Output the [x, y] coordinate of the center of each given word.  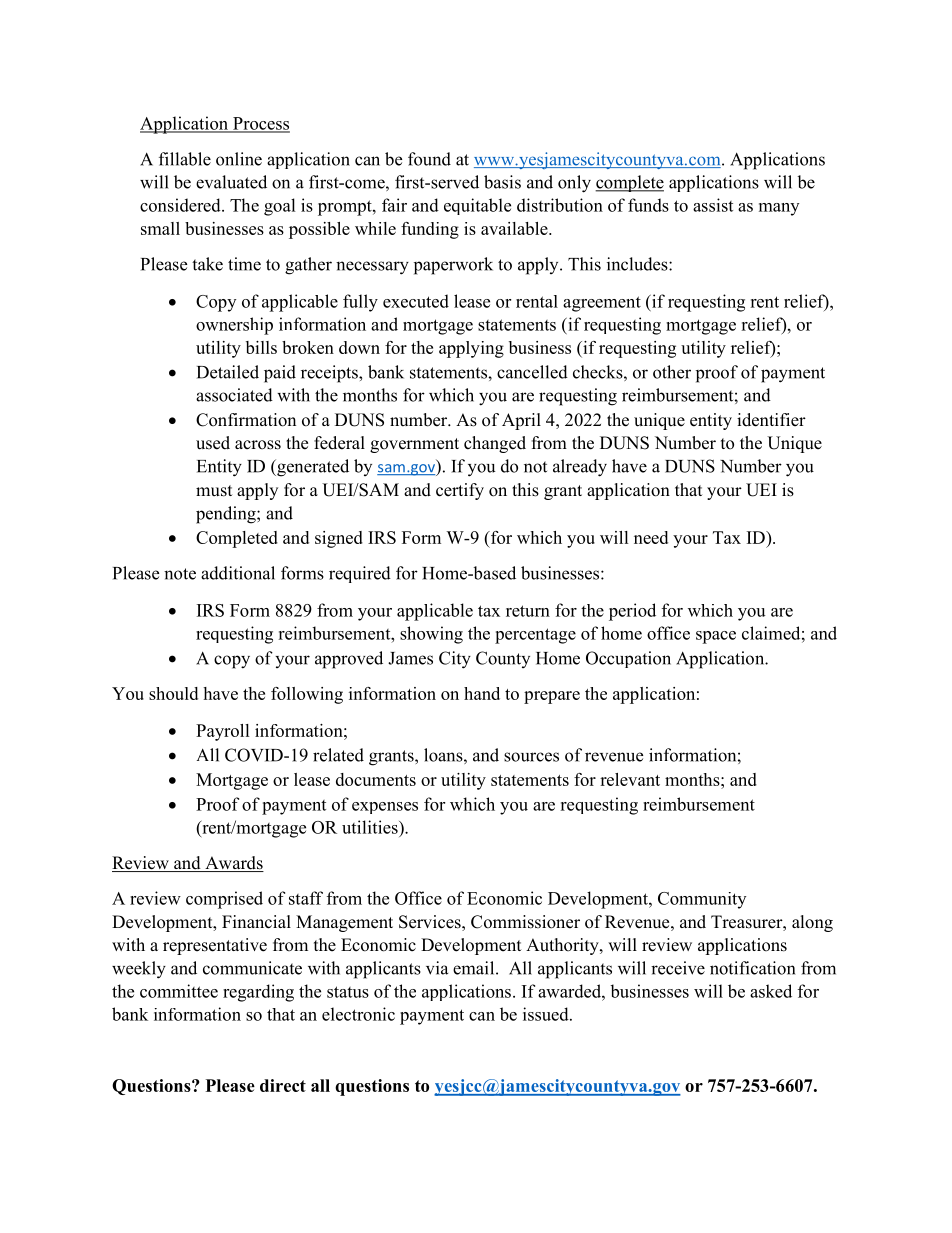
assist [713, 205]
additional [238, 573]
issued [547, 1014]
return [528, 611]
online [239, 159]
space [716, 637]
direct [283, 1085]
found [429, 159]
